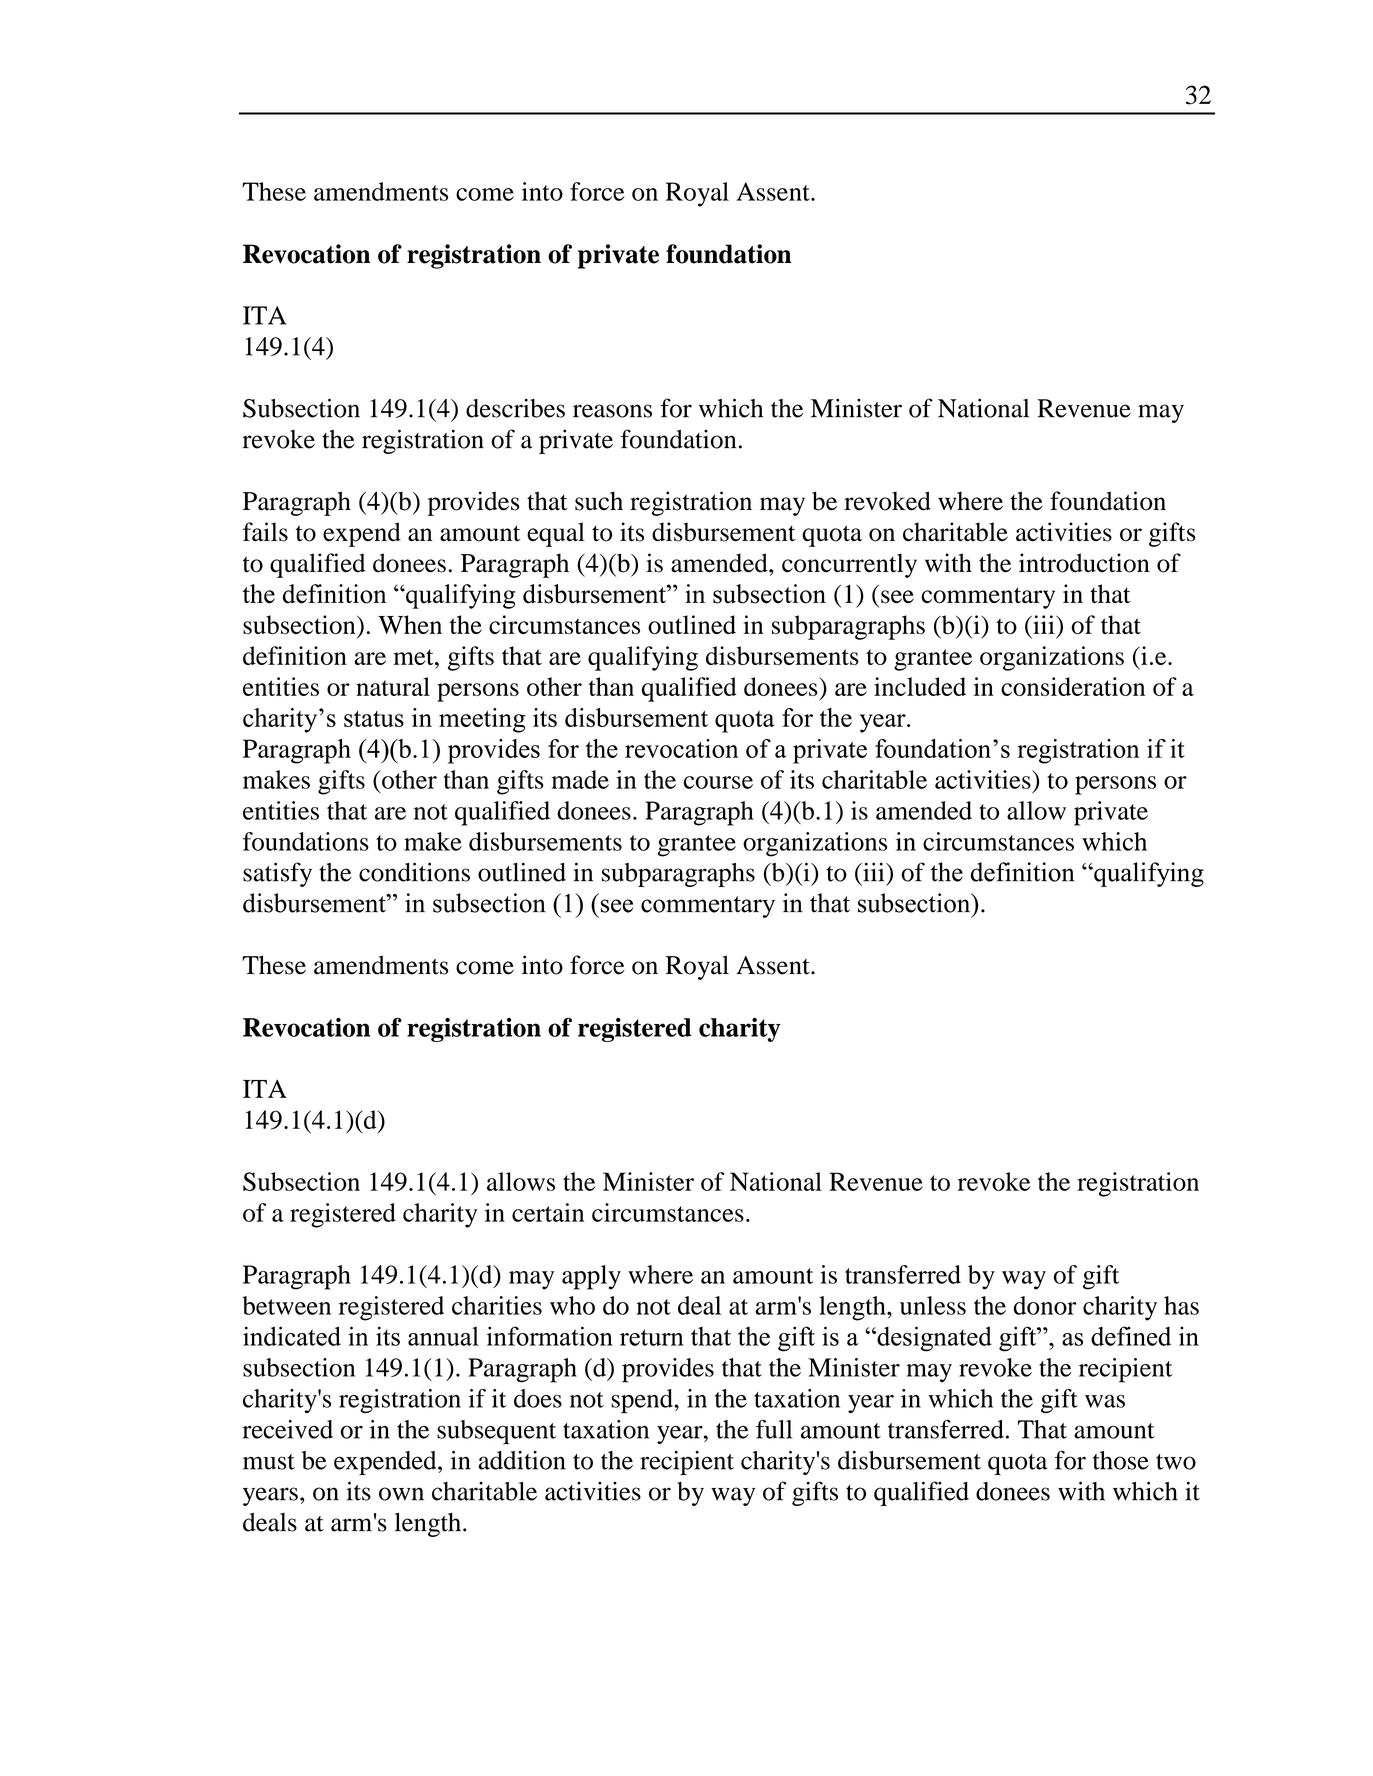 The image size is (1373, 1776). I want to click on own, so click(401, 1494).
